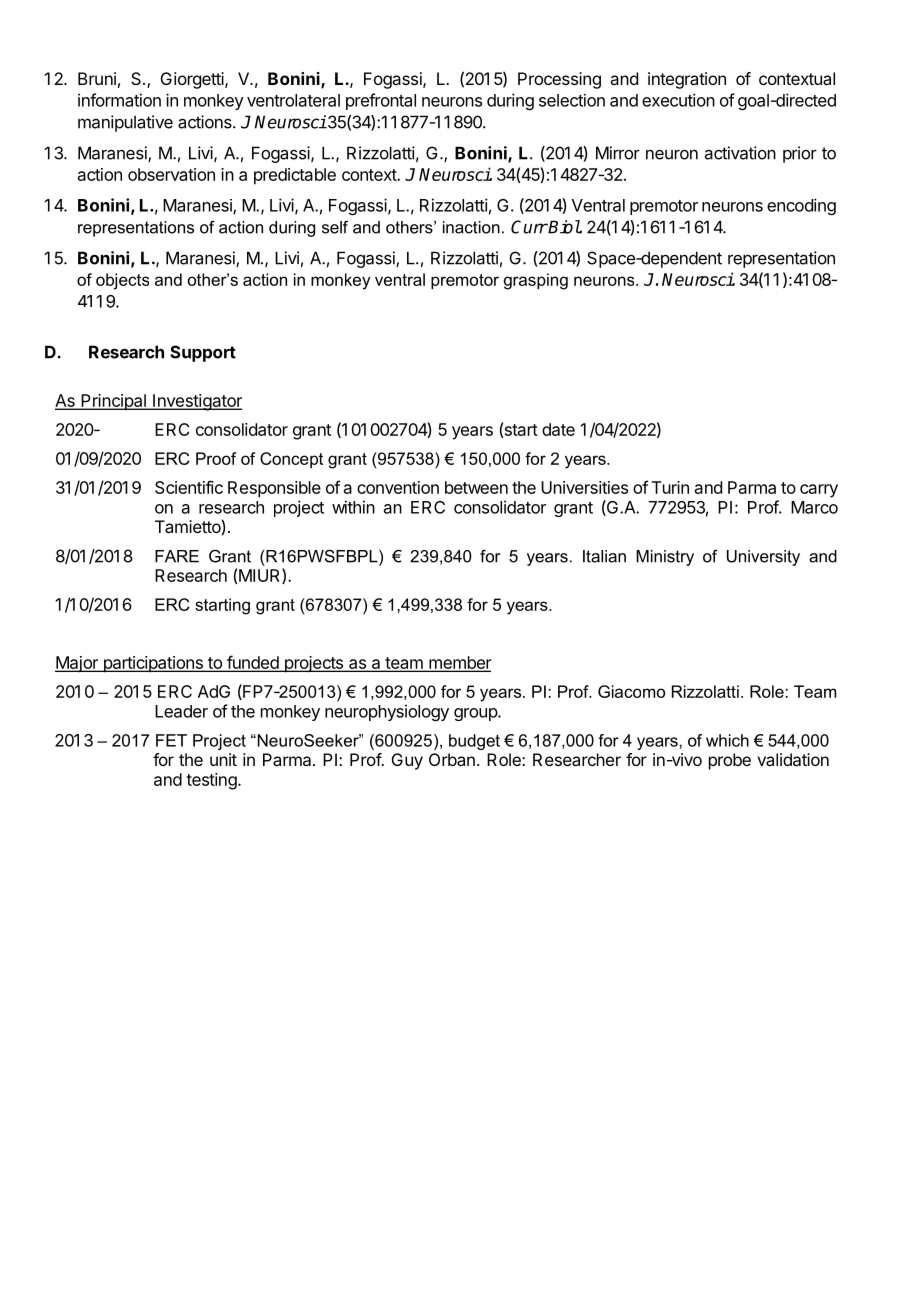 The width and height of the screenshot is (924, 1309). Describe the element at coordinates (678, 100) in the screenshot. I see `execution` at that location.
